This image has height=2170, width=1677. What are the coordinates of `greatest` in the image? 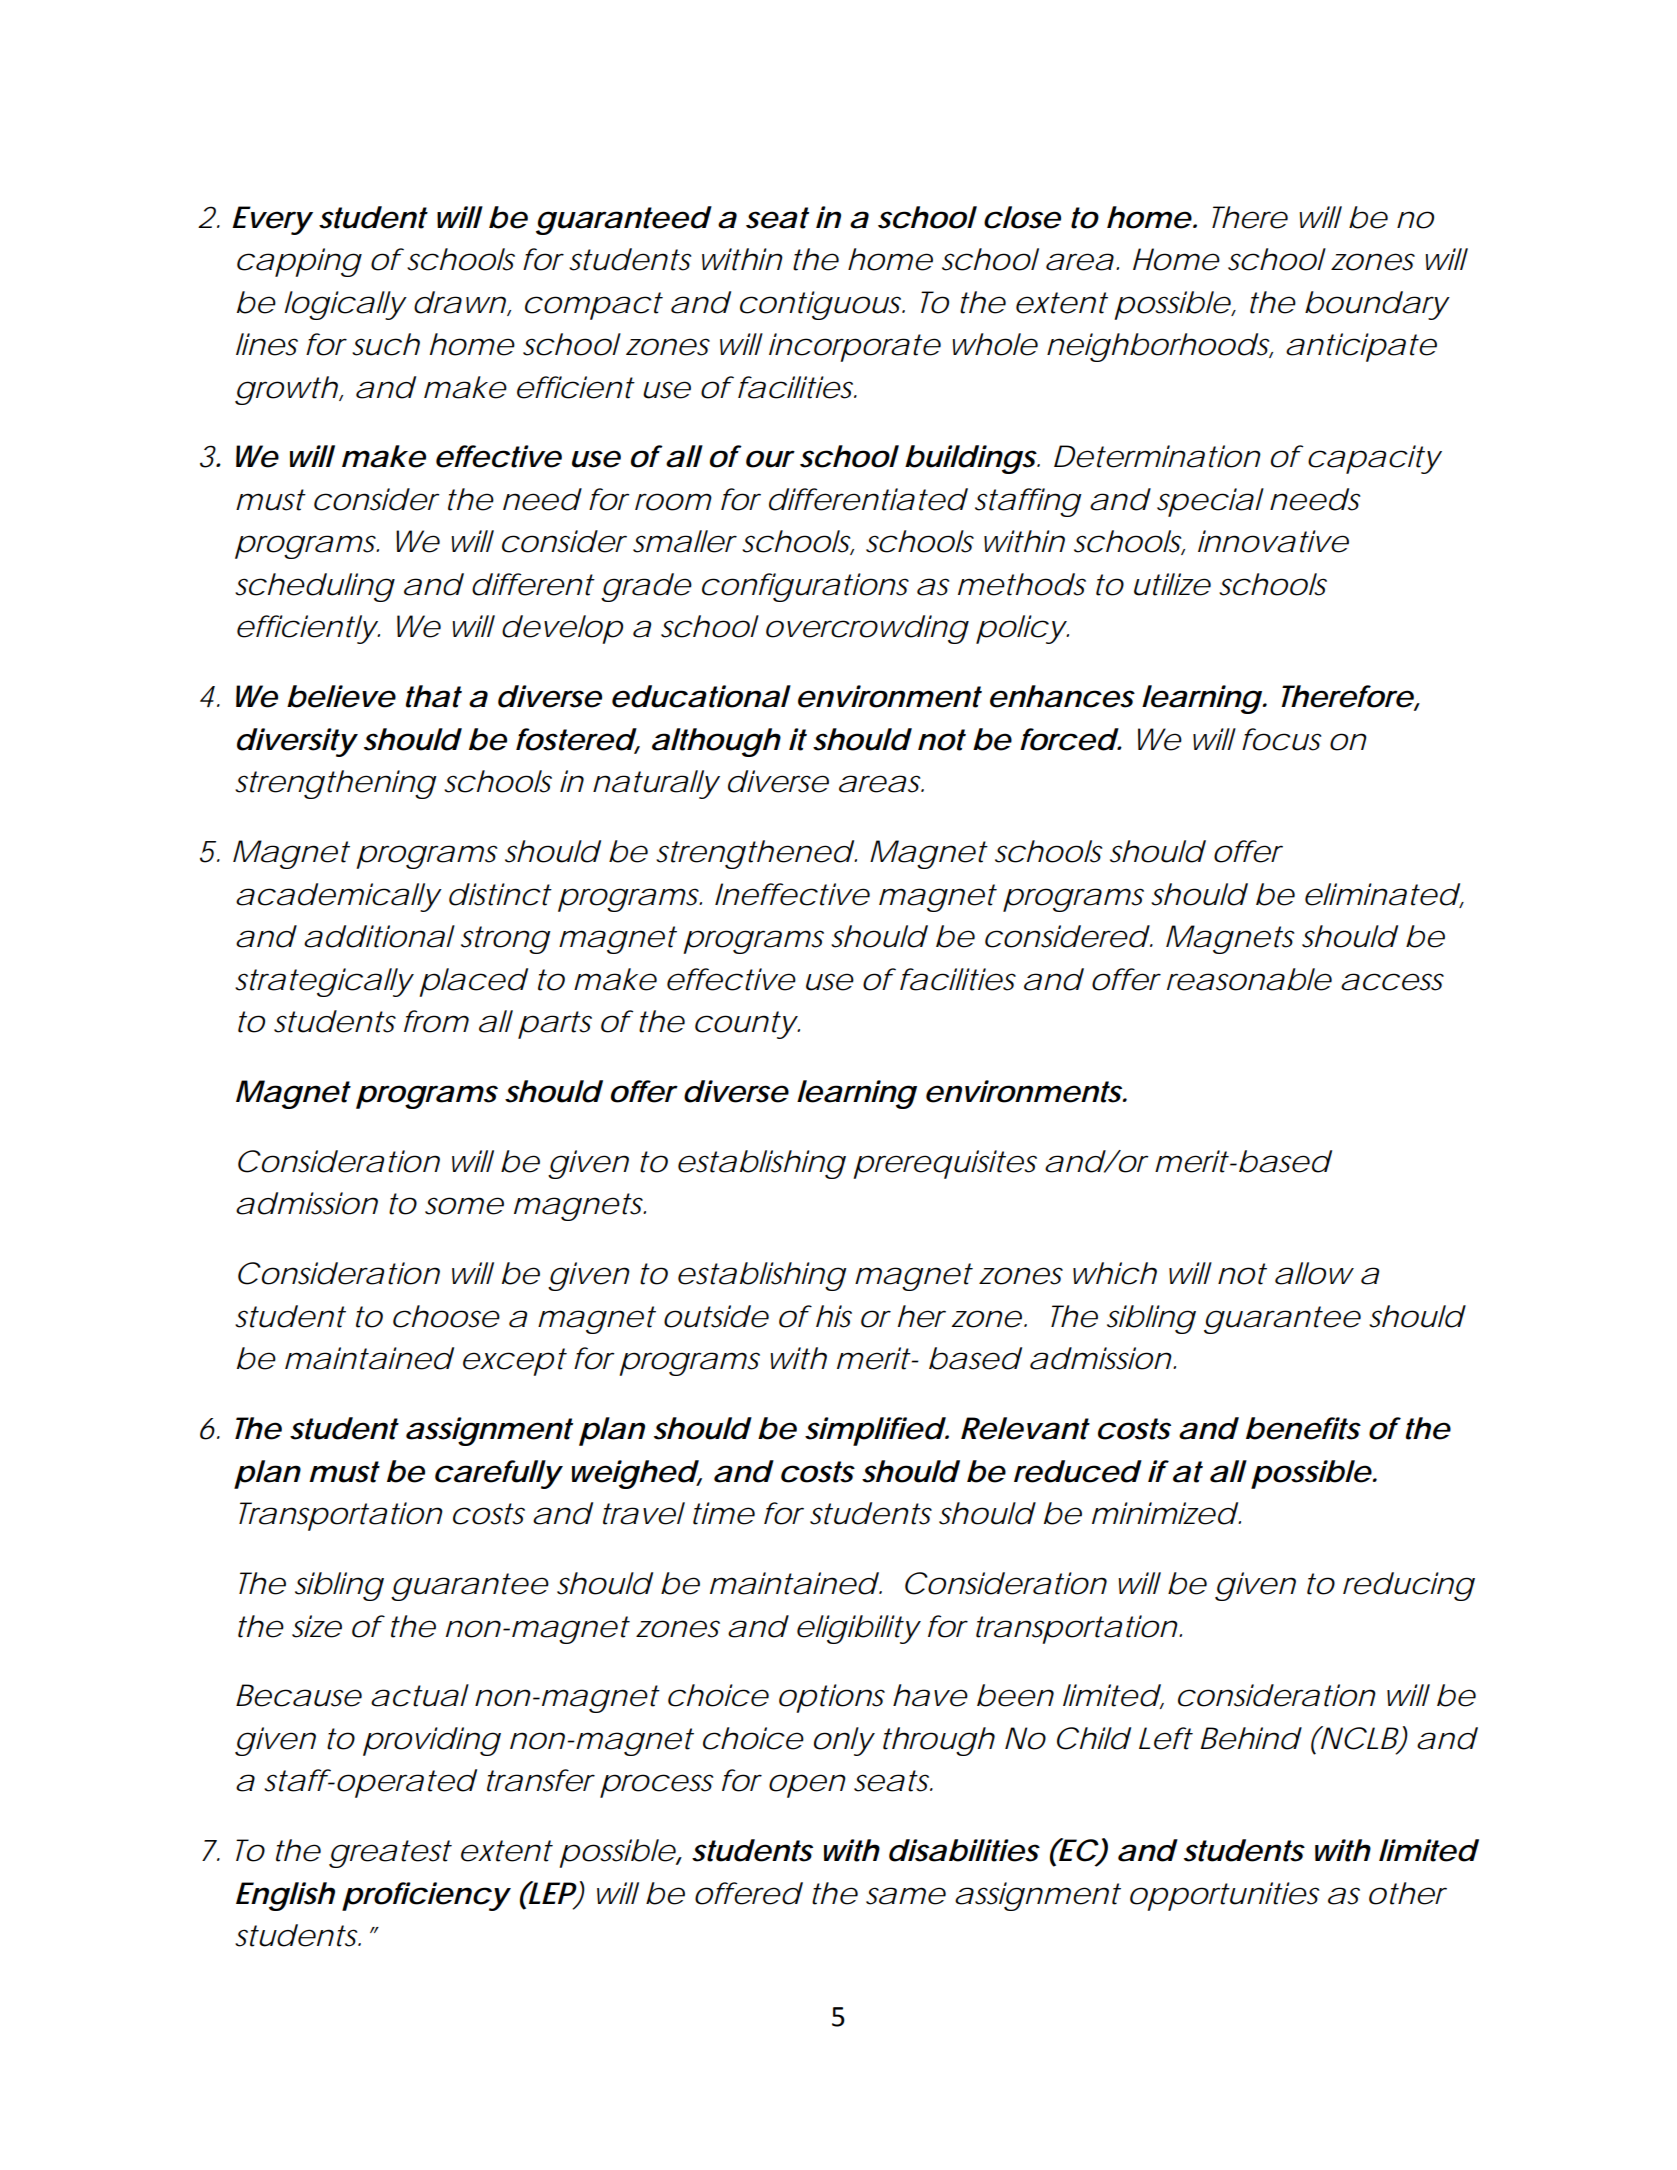 It's located at (390, 1854).
